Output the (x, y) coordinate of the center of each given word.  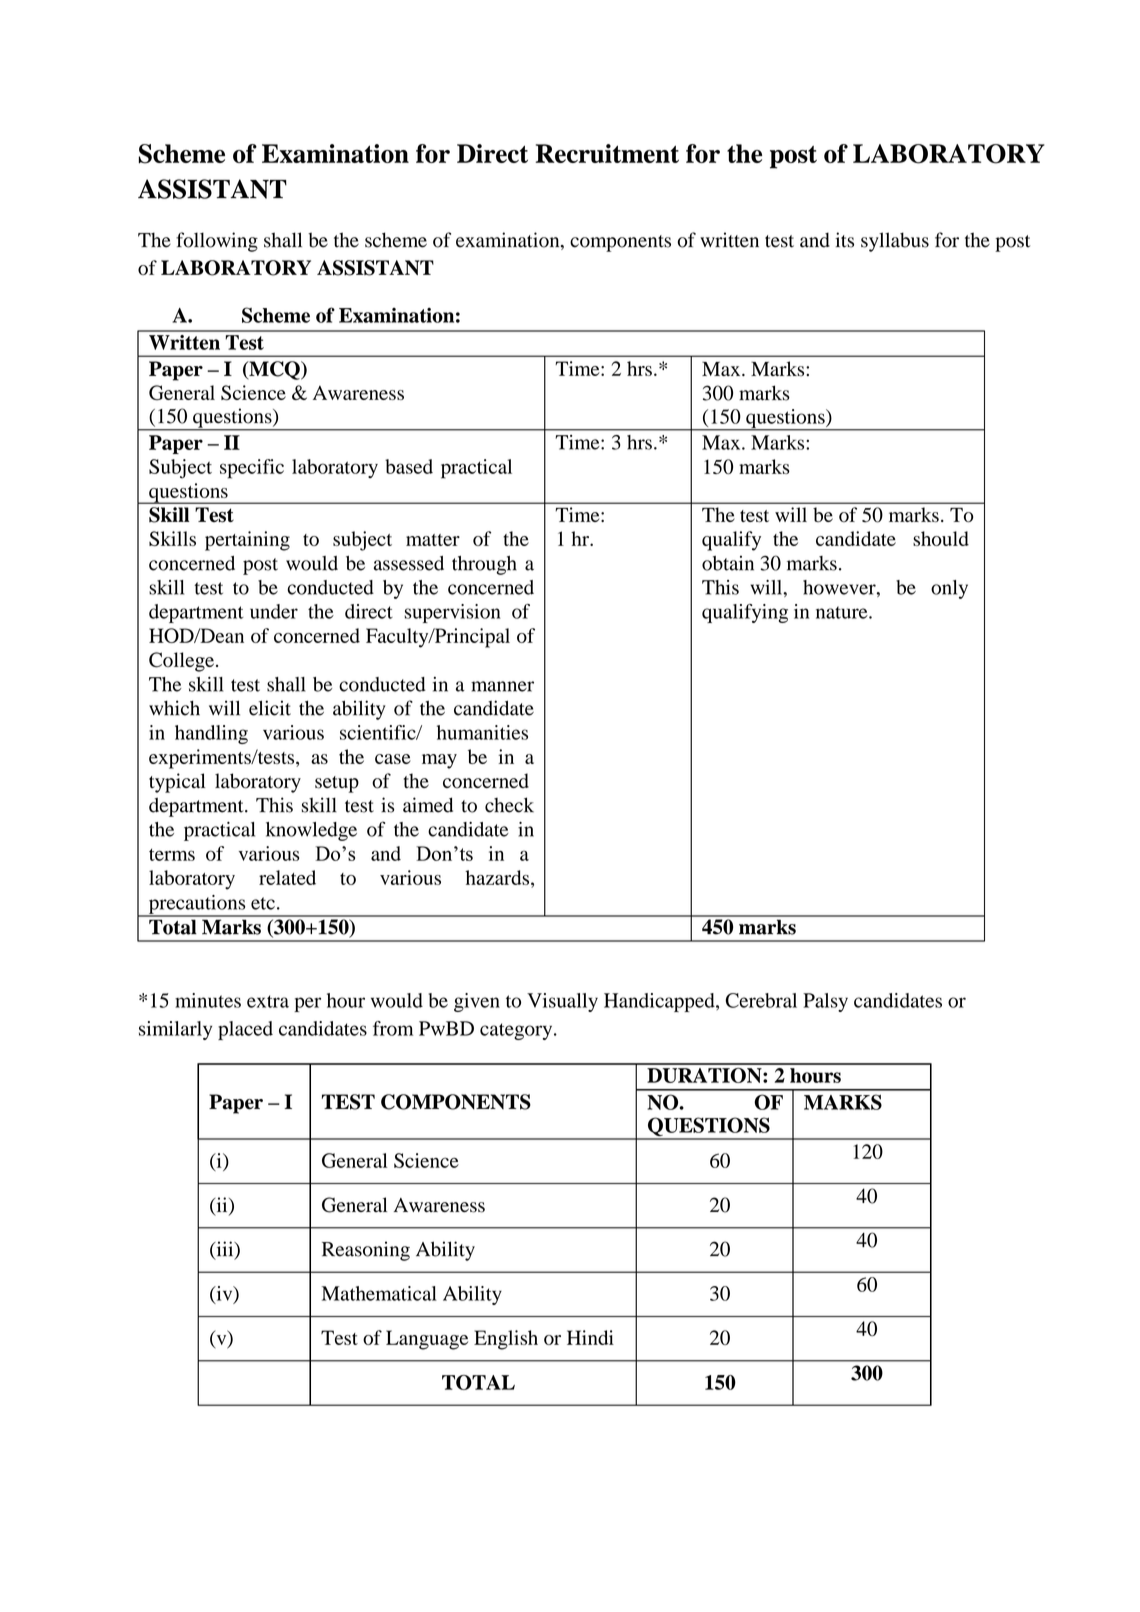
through (484, 565)
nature (843, 612)
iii (225, 1250)
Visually (562, 1002)
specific (252, 469)
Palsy (825, 1002)
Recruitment (607, 153)
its (844, 240)
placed (245, 1030)
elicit (270, 708)
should (941, 538)
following (217, 242)
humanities (482, 732)
